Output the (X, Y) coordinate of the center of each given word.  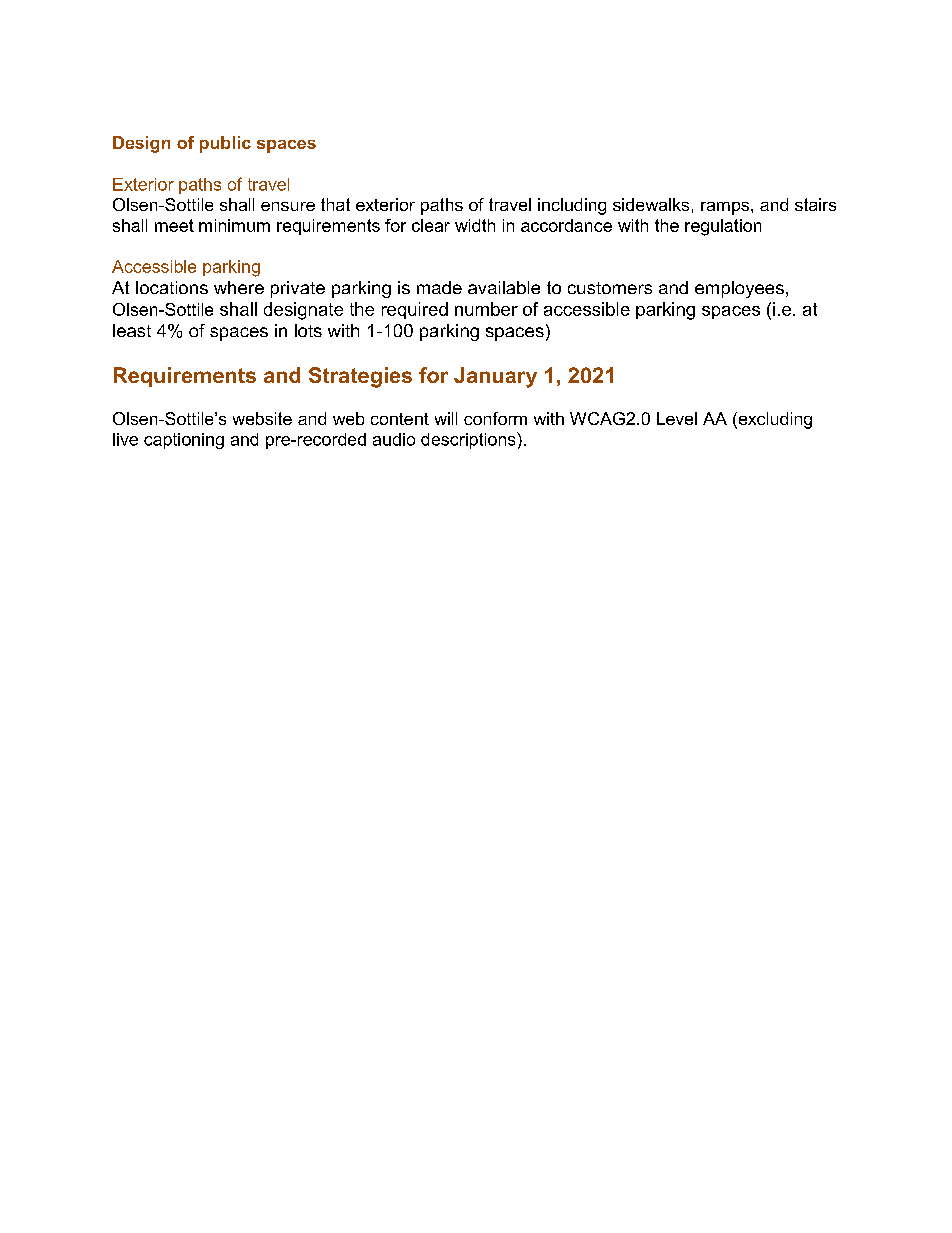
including (572, 206)
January (495, 377)
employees (739, 289)
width (475, 225)
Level (677, 418)
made (439, 287)
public (225, 144)
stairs (815, 204)
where (239, 287)
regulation (723, 227)
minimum (234, 225)
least (132, 330)
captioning (184, 441)
